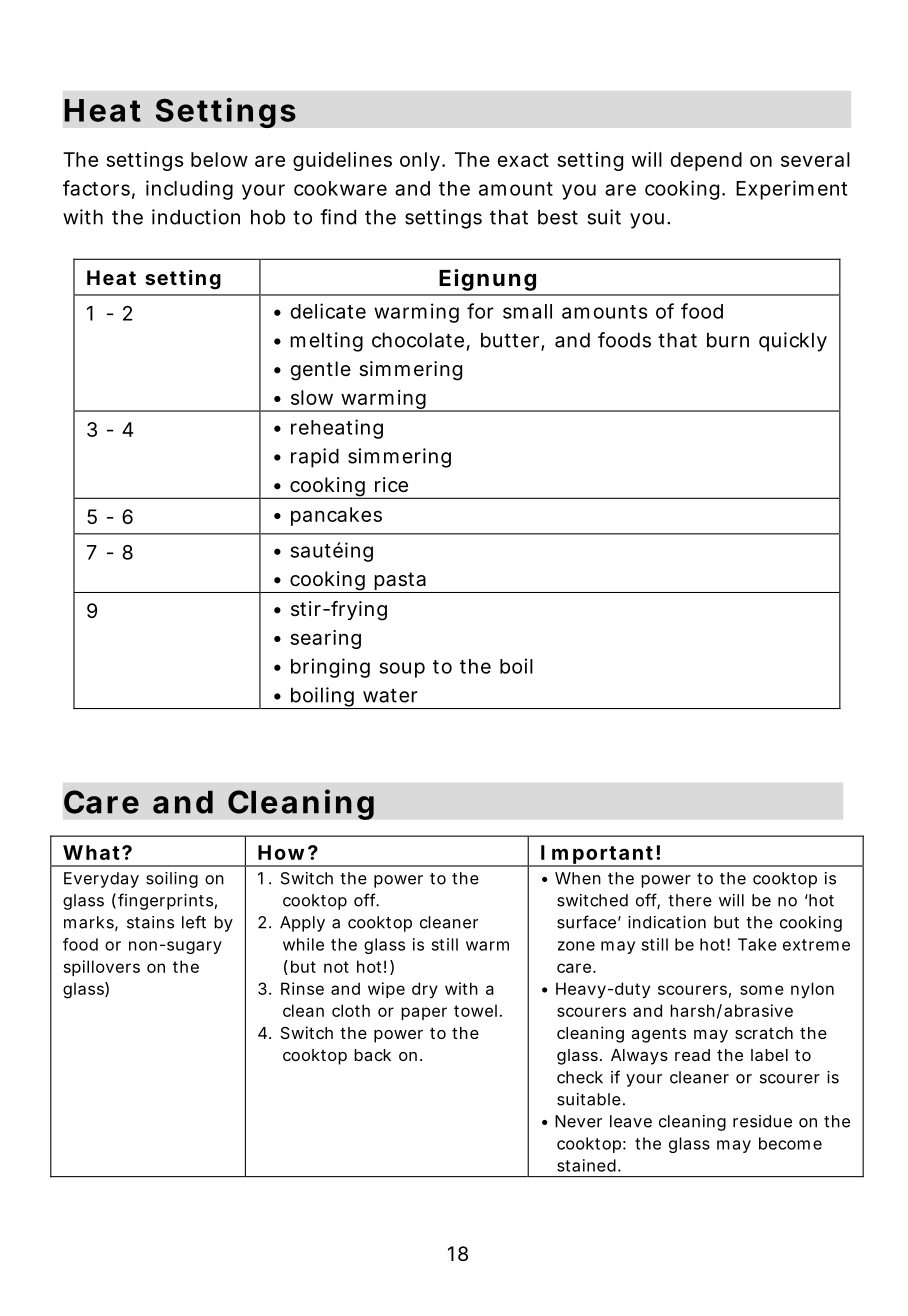 The height and width of the screenshot is (1316, 908). Describe the element at coordinates (189, 190) in the screenshot. I see `including` at that location.
